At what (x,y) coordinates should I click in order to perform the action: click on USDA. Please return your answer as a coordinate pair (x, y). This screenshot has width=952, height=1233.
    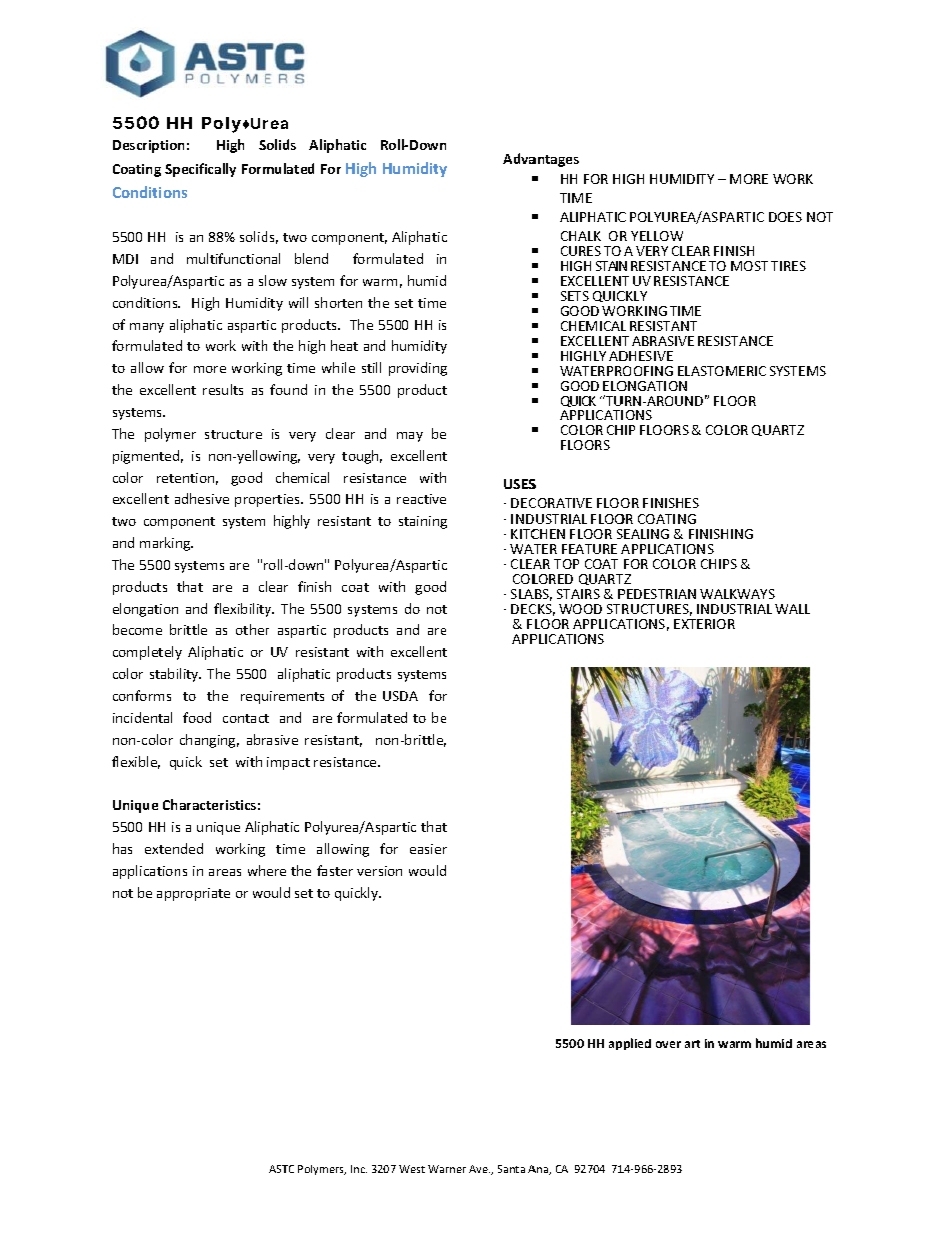
    Looking at the image, I should click on (400, 696).
